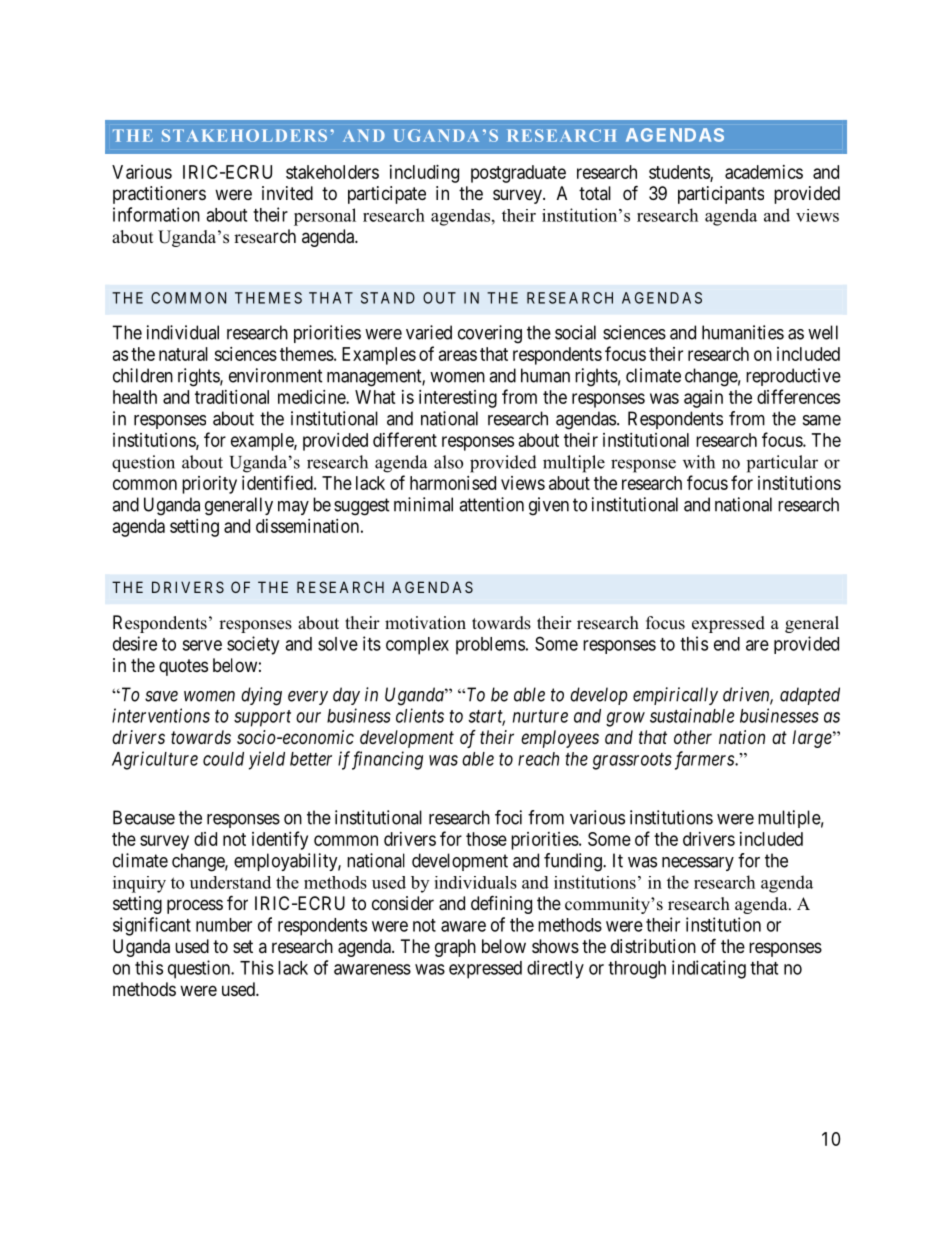 This screenshot has height=1233, width=952. Describe the element at coordinates (810, 696) in the screenshot. I see `adapted` at that location.
